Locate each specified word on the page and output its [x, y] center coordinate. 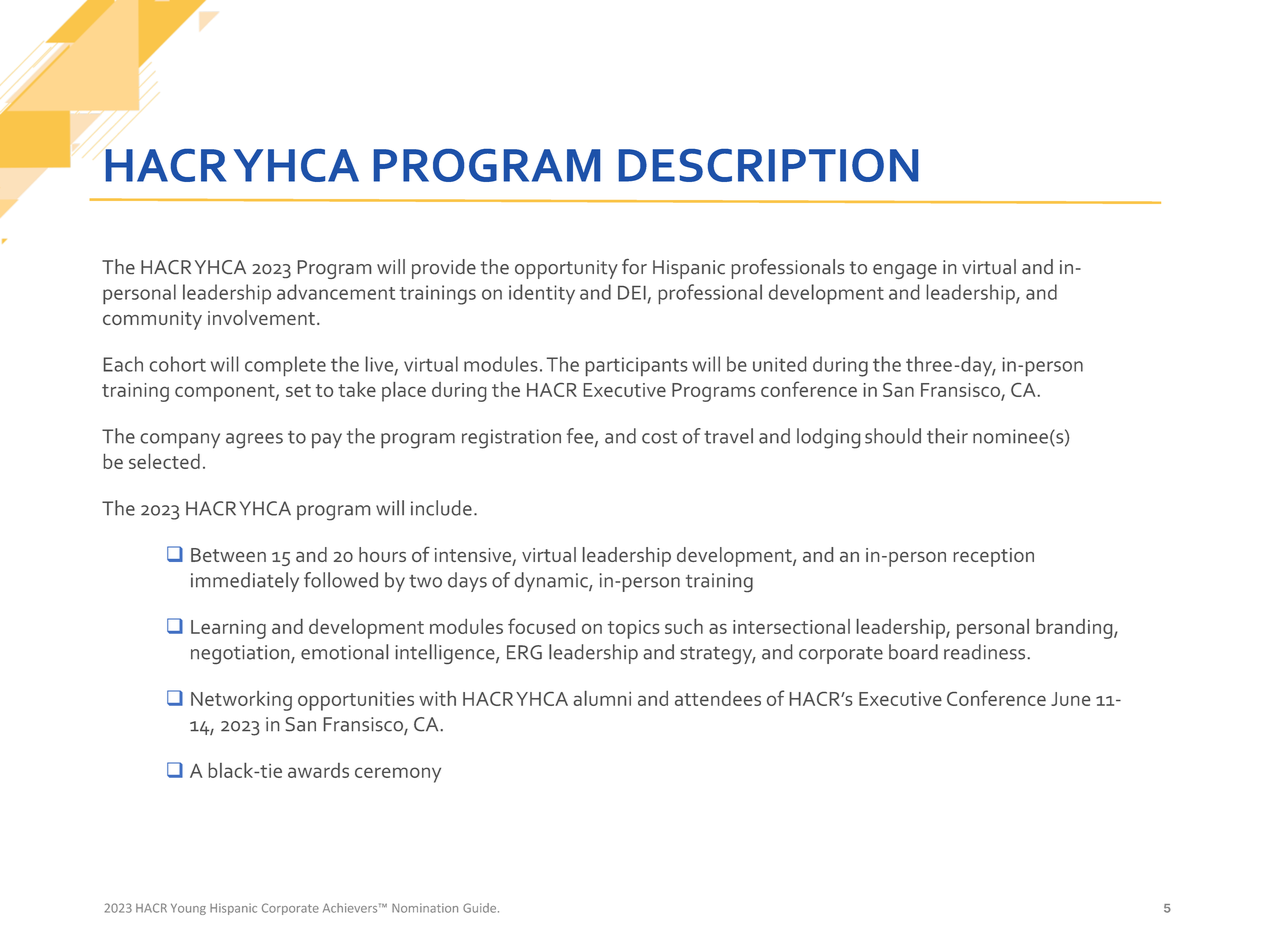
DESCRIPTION [768, 165]
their [947, 436]
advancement [336, 292]
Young [188, 909]
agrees [254, 441]
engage [905, 271]
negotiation [241, 654]
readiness [984, 652]
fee [581, 437]
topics [633, 629]
